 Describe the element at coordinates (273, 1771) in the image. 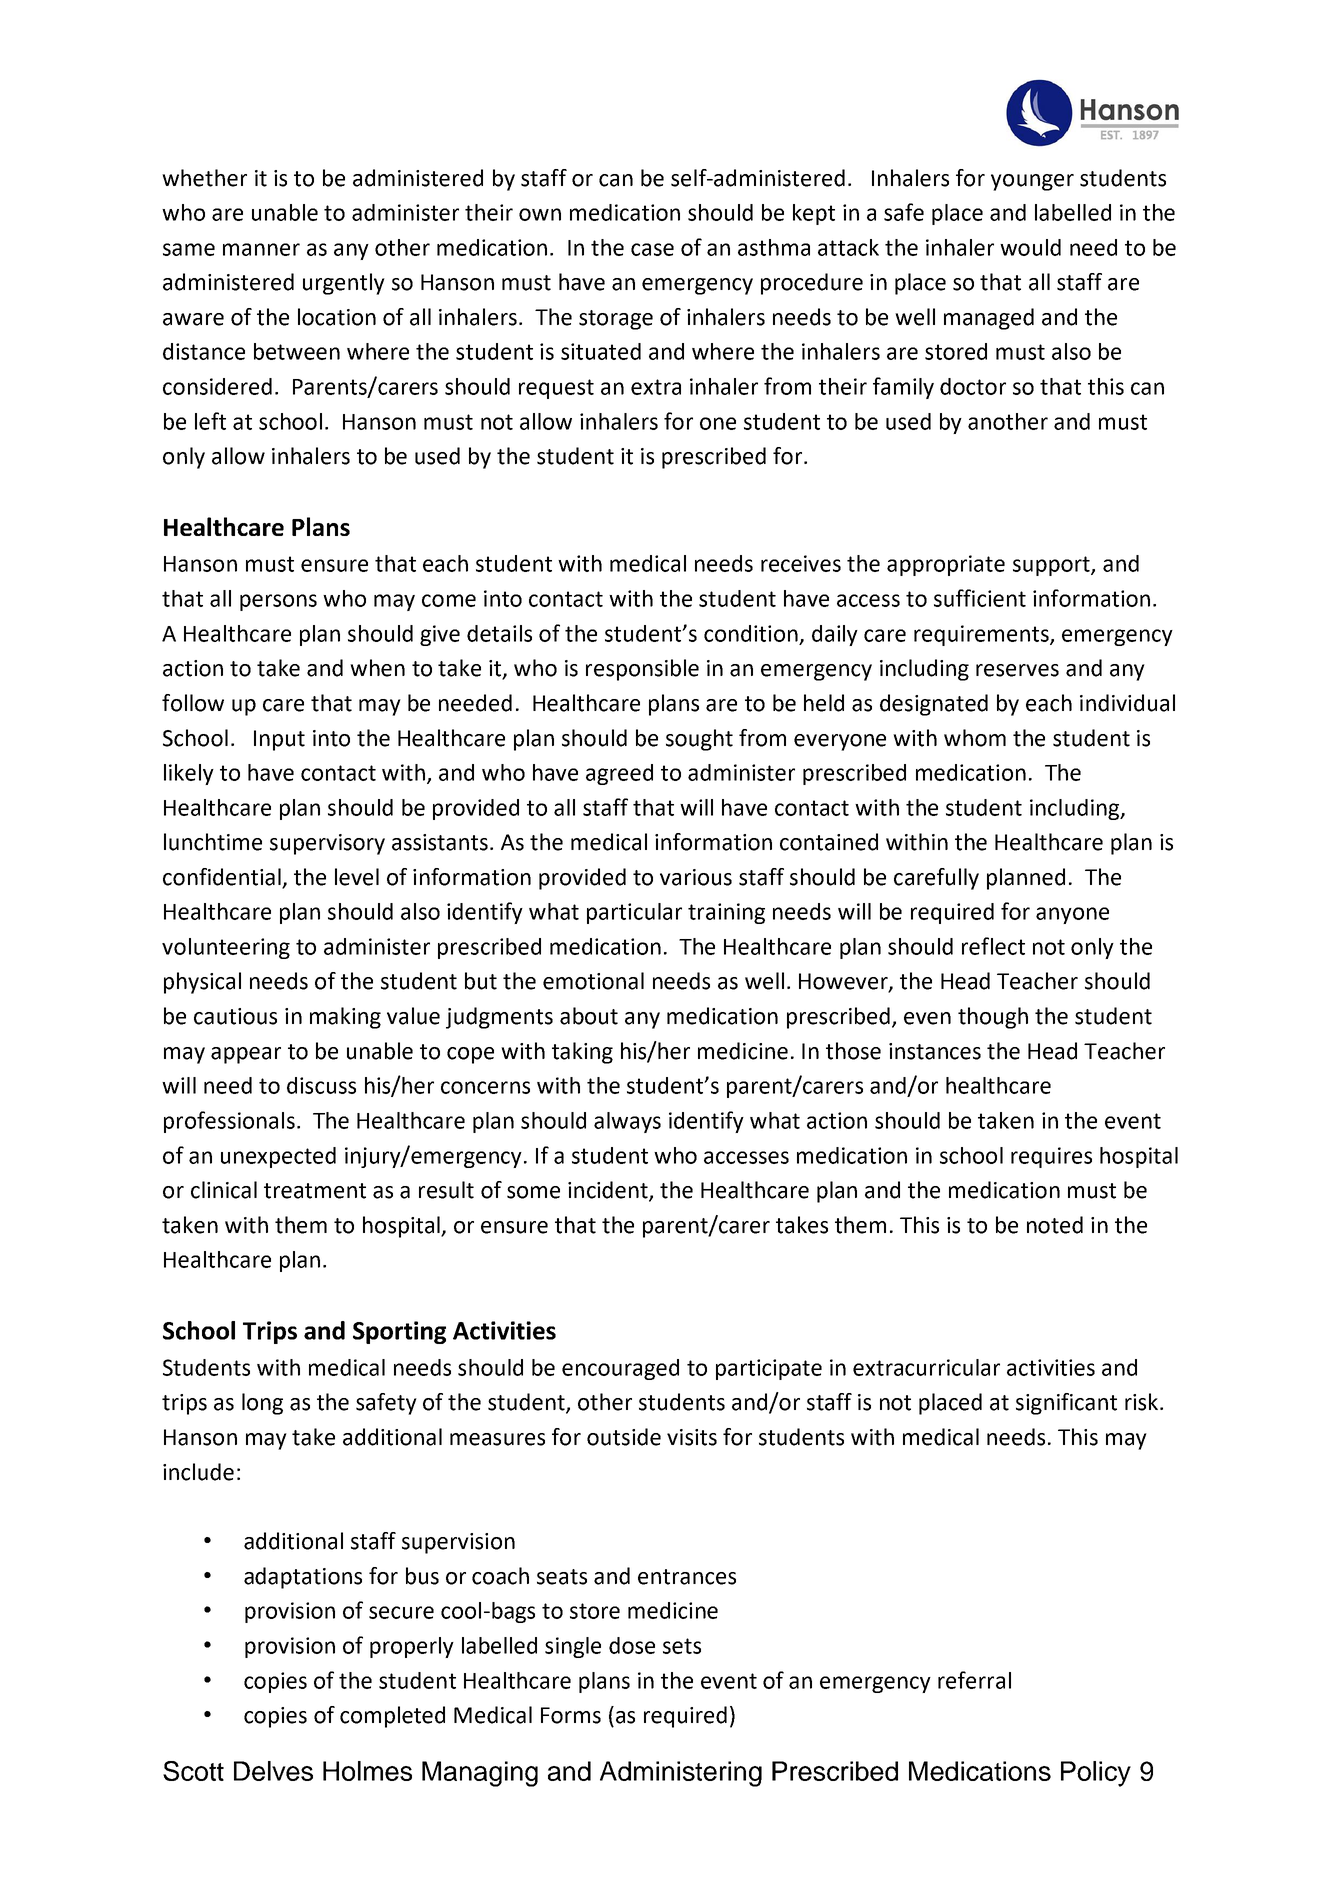

I see `Delves` at that location.
